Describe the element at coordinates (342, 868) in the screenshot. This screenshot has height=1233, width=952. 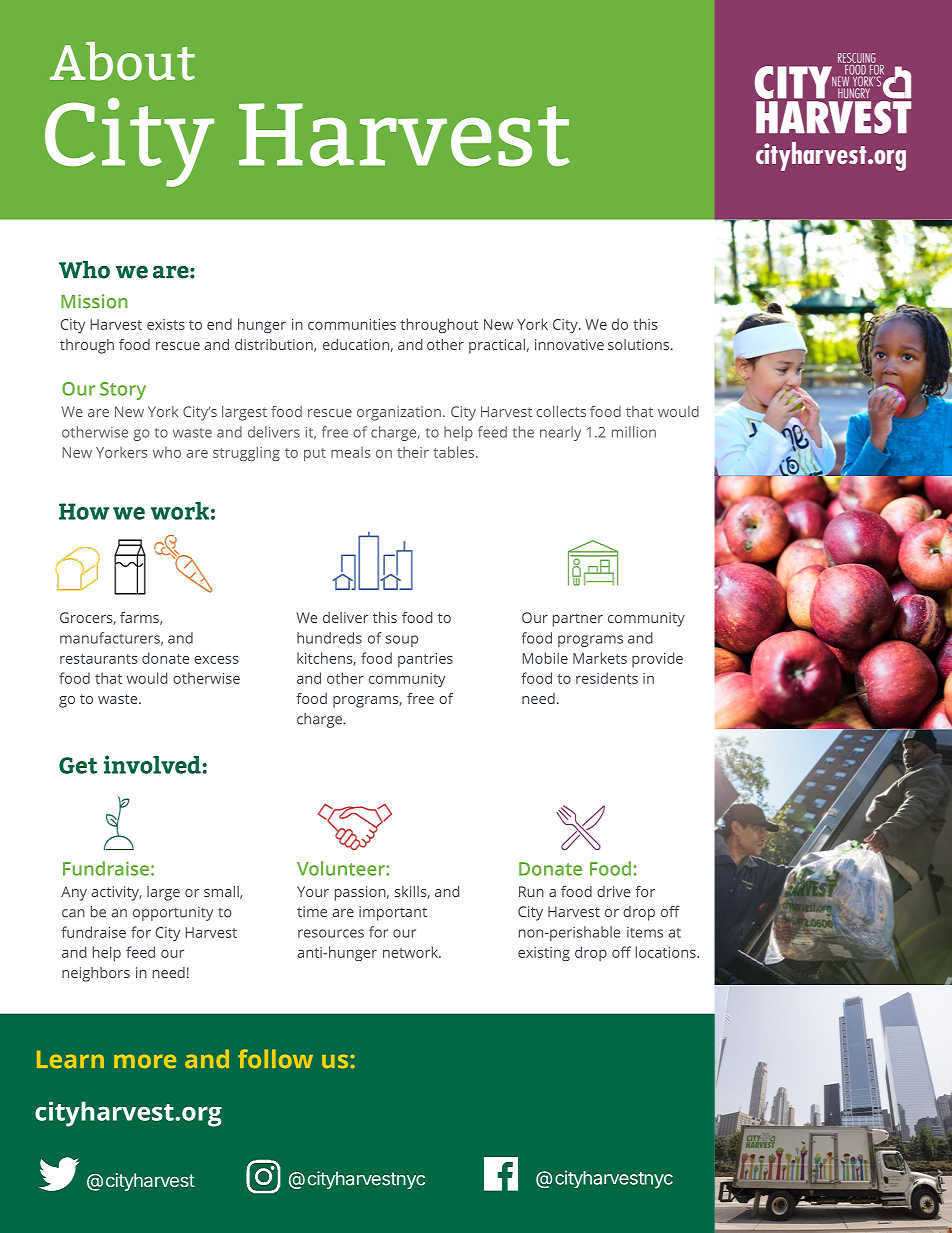
I see `Volunteer` at that location.
